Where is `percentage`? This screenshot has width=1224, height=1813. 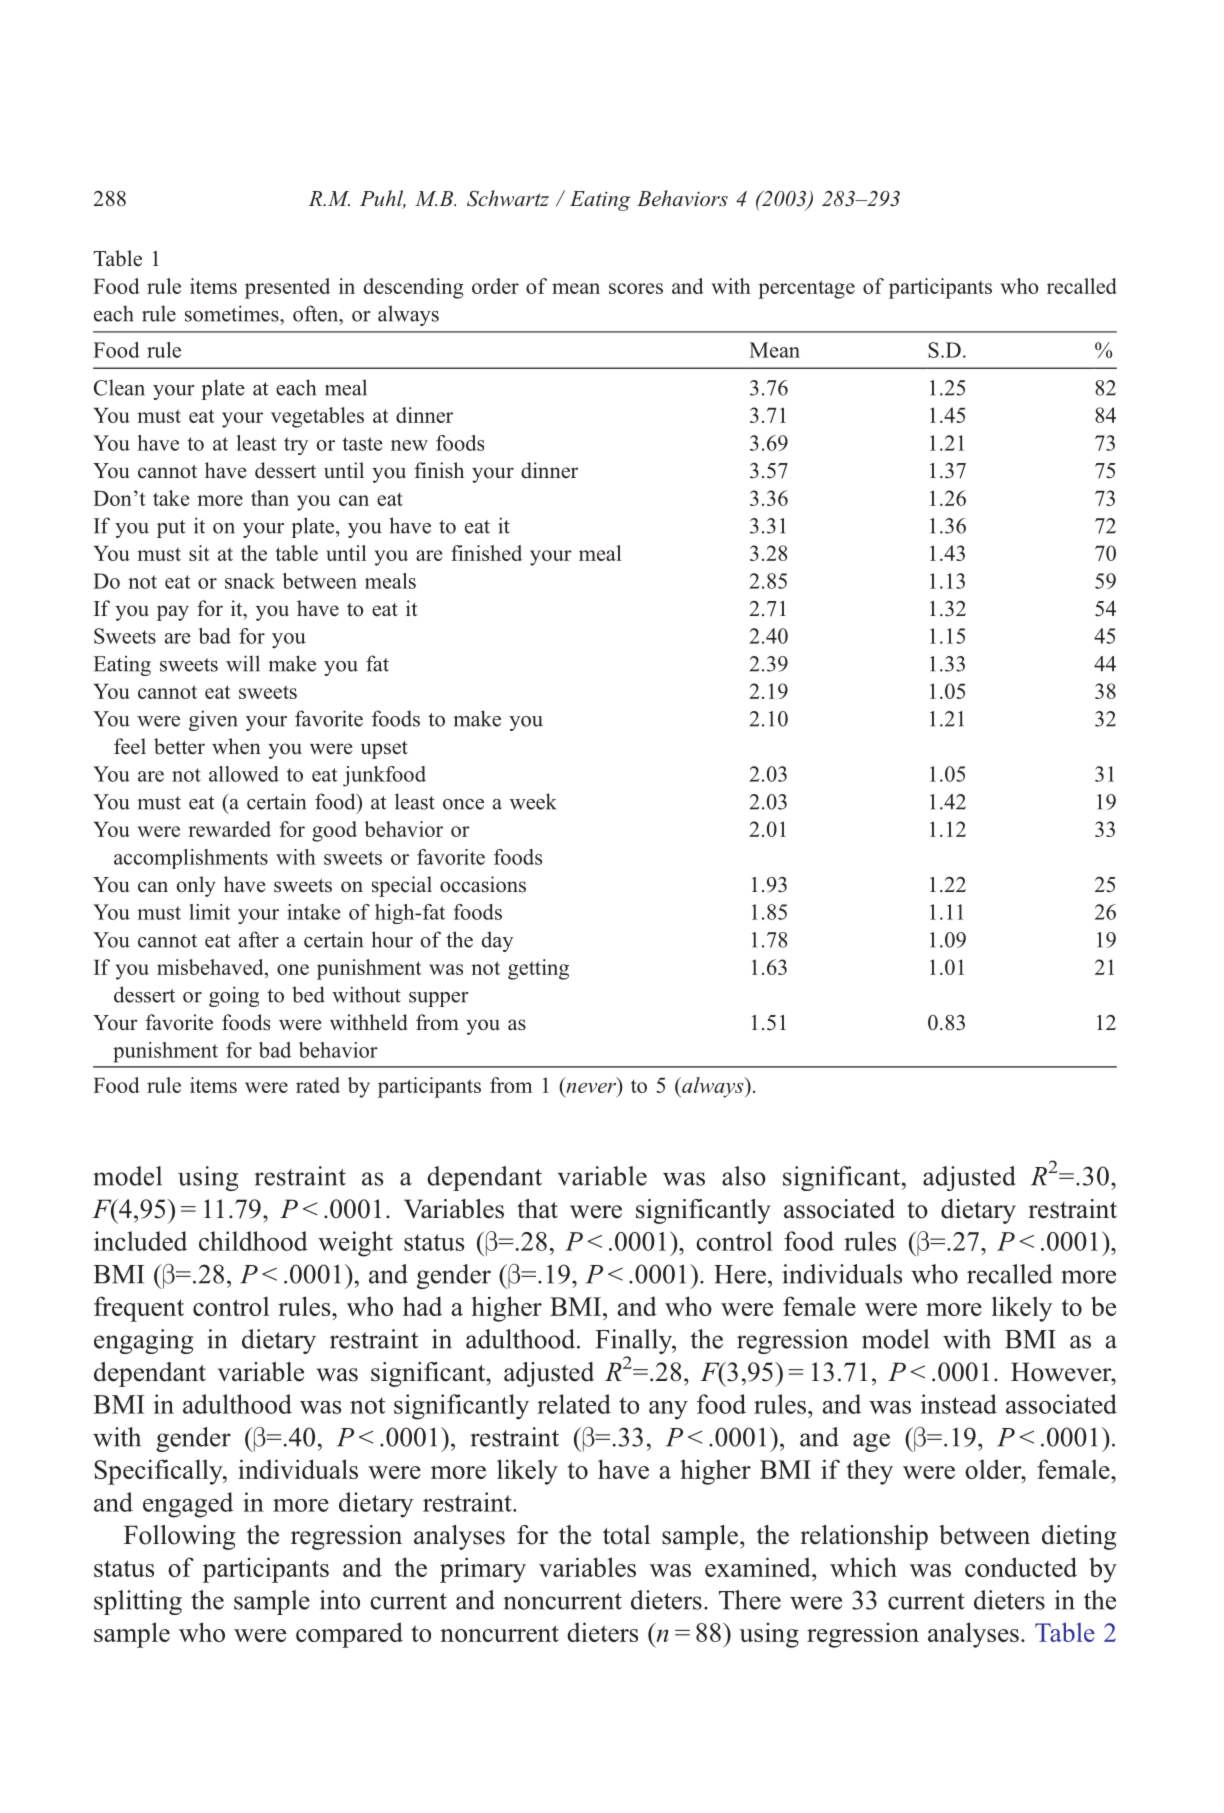 percentage is located at coordinates (806, 289).
